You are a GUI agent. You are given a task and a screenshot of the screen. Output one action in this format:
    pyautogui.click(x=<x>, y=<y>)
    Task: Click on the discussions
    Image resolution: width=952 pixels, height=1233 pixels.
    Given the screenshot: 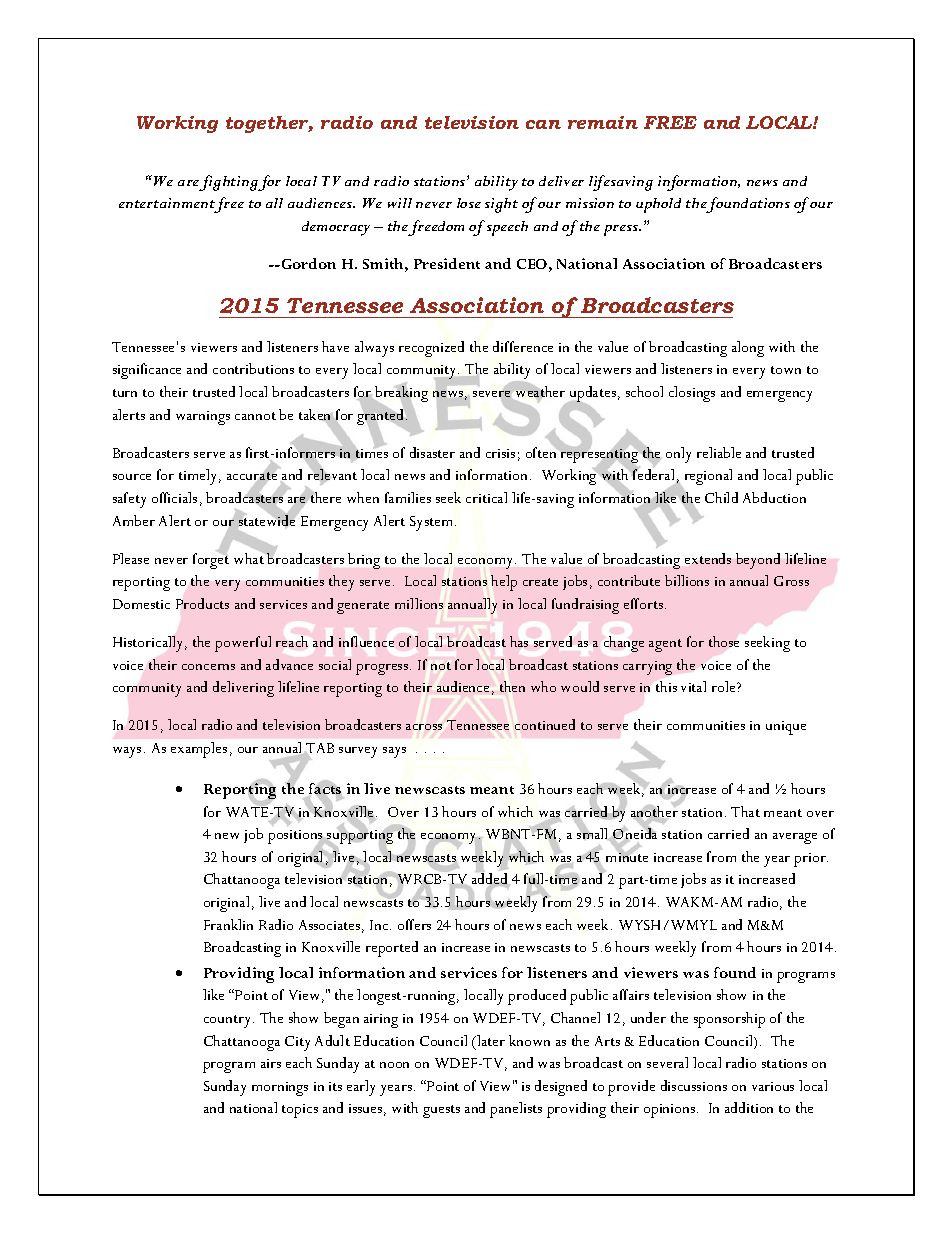 What is the action you would take?
    pyautogui.click(x=694, y=1085)
